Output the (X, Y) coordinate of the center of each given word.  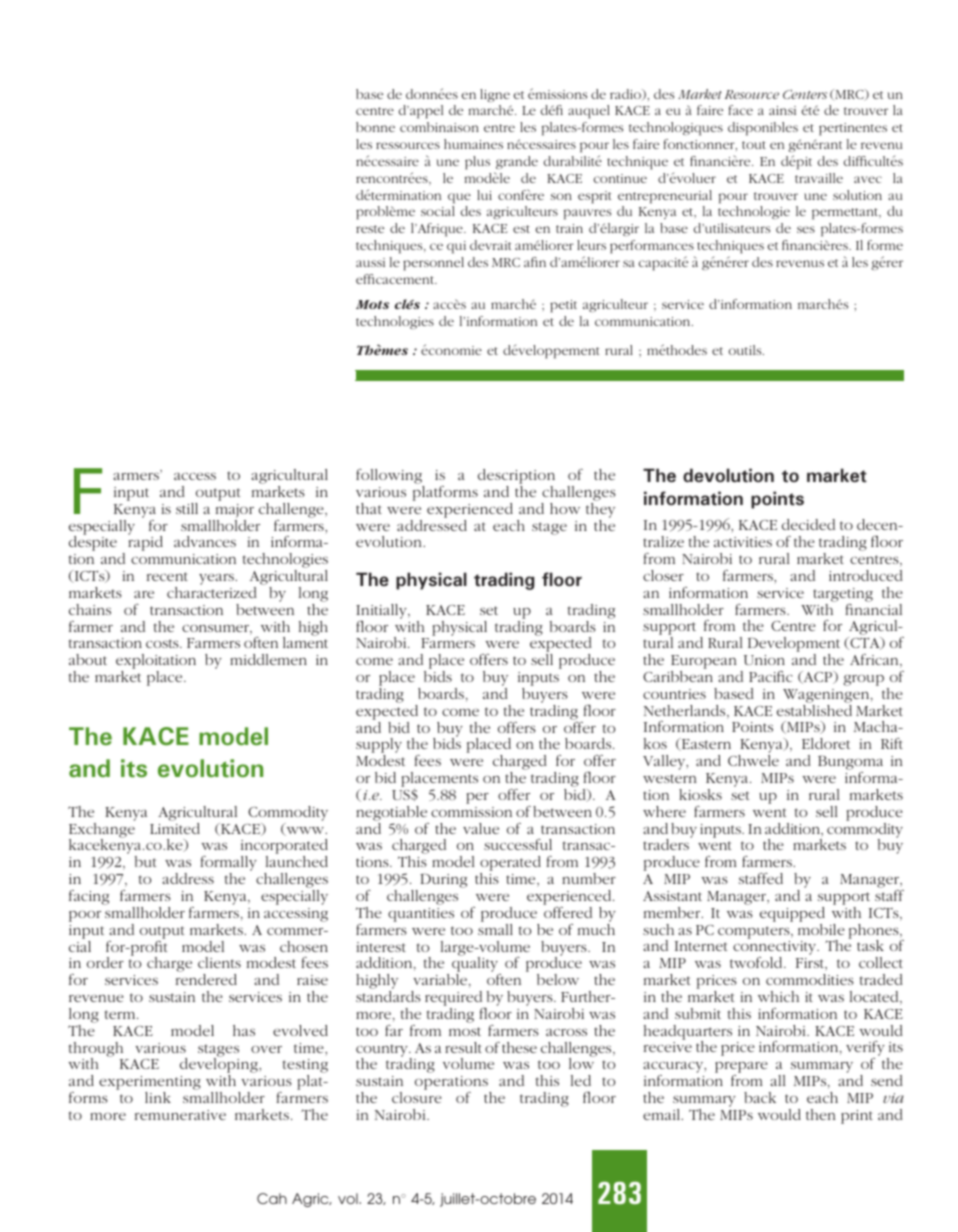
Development (794, 646)
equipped (792, 914)
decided (808, 524)
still (187, 508)
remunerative (180, 1115)
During (443, 880)
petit (563, 306)
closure (417, 1097)
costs (163, 643)
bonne (375, 127)
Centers (805, 94)
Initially (382, 611)
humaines (473, 144)
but (146, 861)
